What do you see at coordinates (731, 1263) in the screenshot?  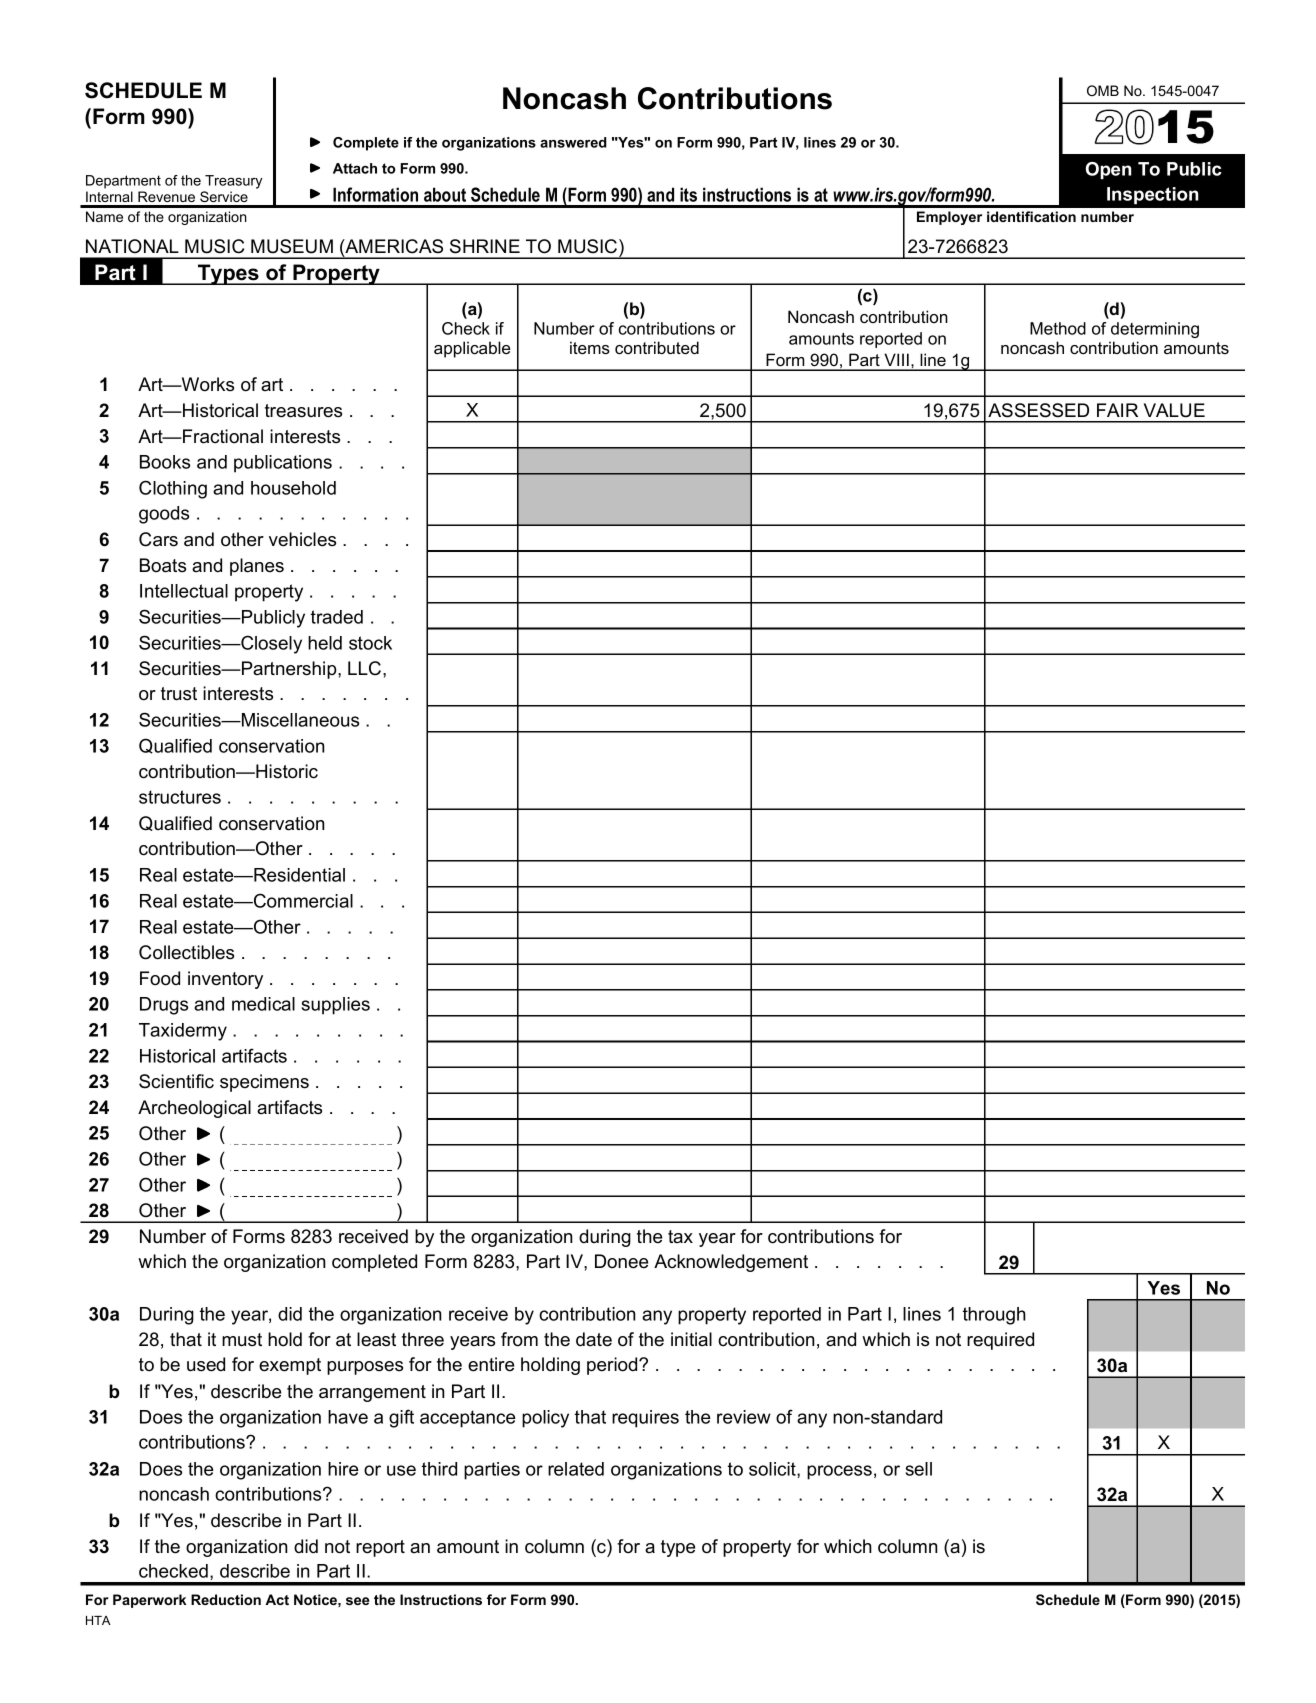 I see `Acknowledgement` at bounding box center [731, 1263].
